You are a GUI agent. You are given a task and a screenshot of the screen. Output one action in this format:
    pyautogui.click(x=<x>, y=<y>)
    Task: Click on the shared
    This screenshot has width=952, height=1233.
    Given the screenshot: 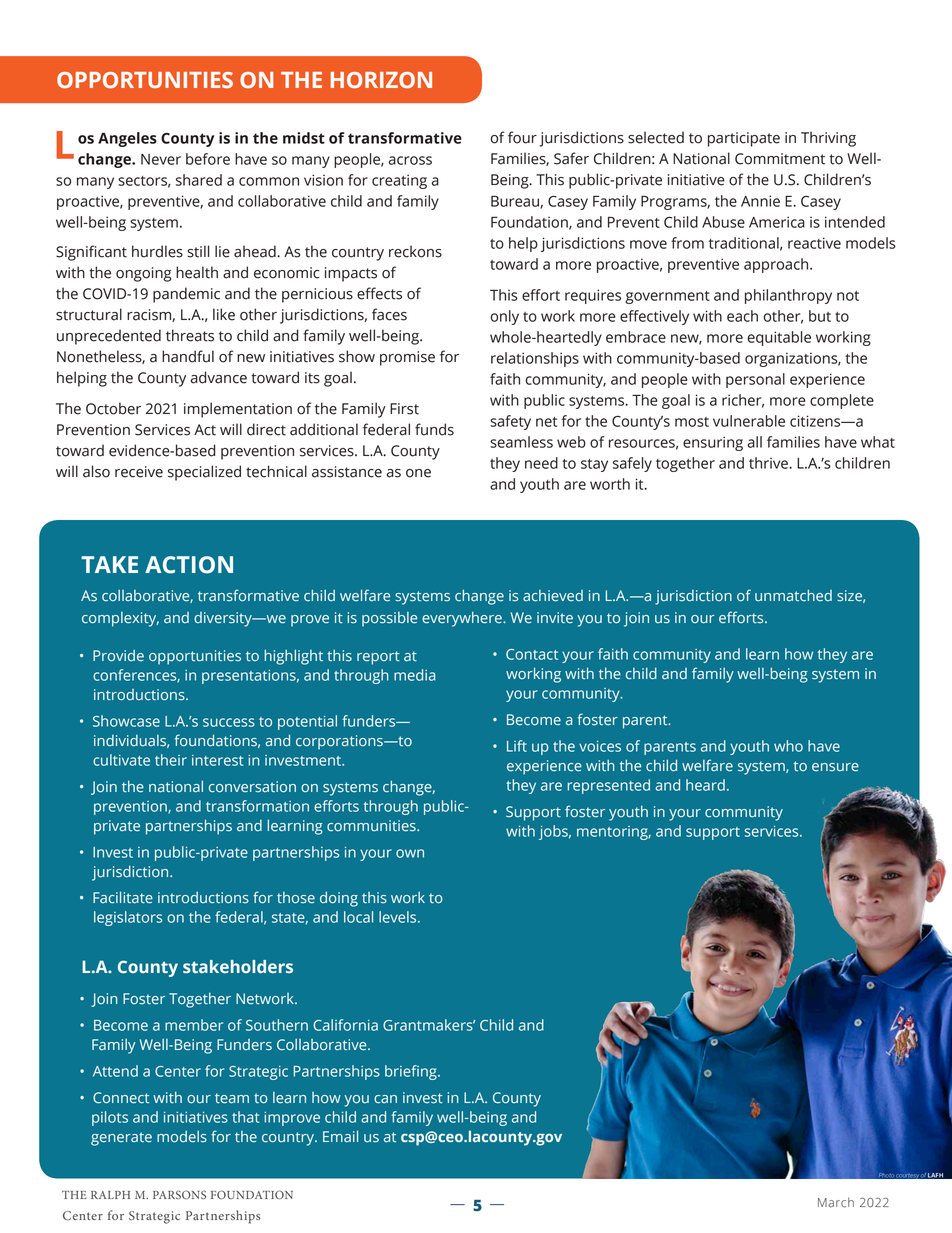 What is the action you would take?
    pyautogui.click(x=199, y=180)
